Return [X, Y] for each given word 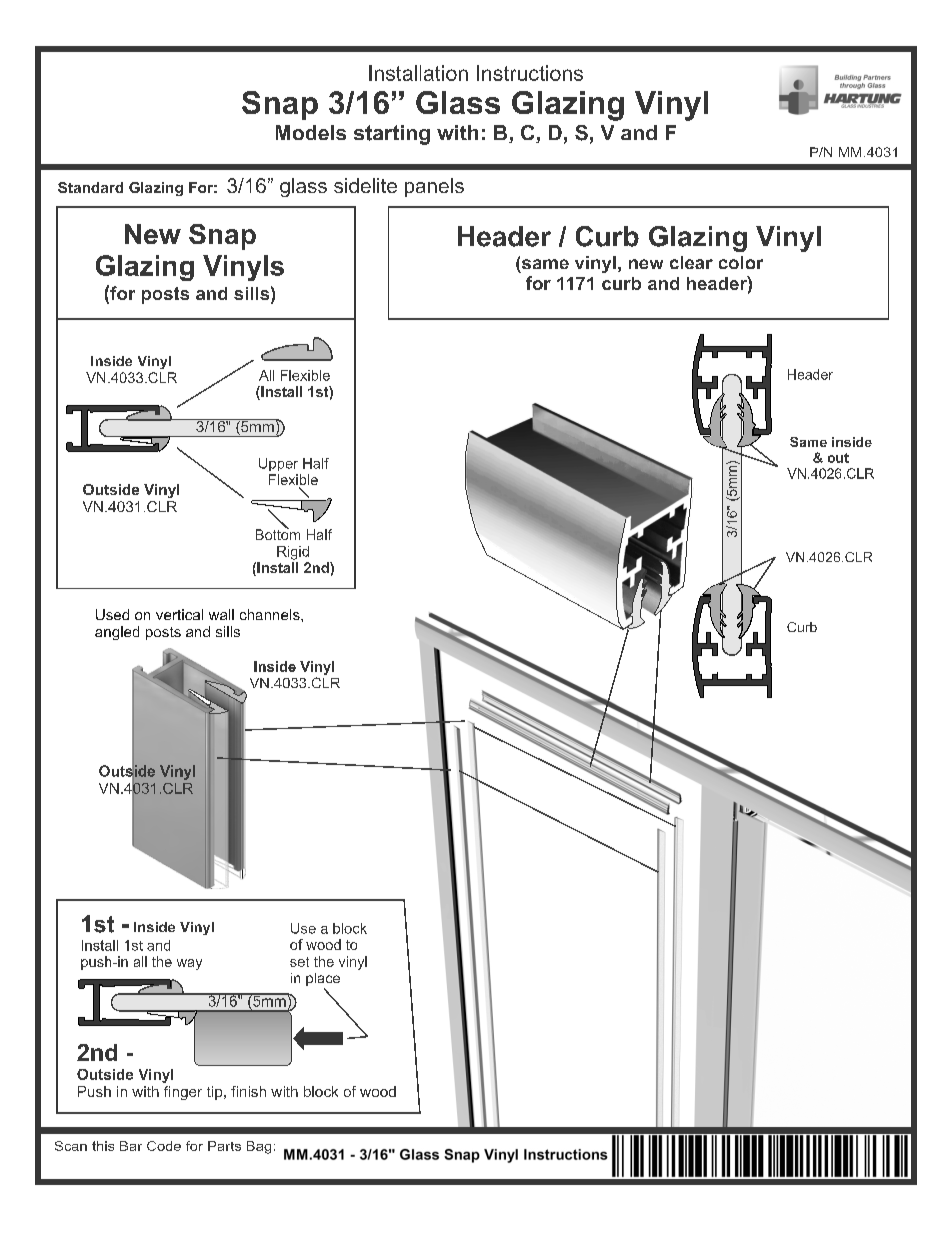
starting [392, 135]
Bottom [278, 533]
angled [117, 633]
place [323, 981]
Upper [278, 464]
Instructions [530, 73]
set [299, 962]
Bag [259, 1147]
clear [691, 262]
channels [271, 614]
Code [164, 1146]
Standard [90, 187]
